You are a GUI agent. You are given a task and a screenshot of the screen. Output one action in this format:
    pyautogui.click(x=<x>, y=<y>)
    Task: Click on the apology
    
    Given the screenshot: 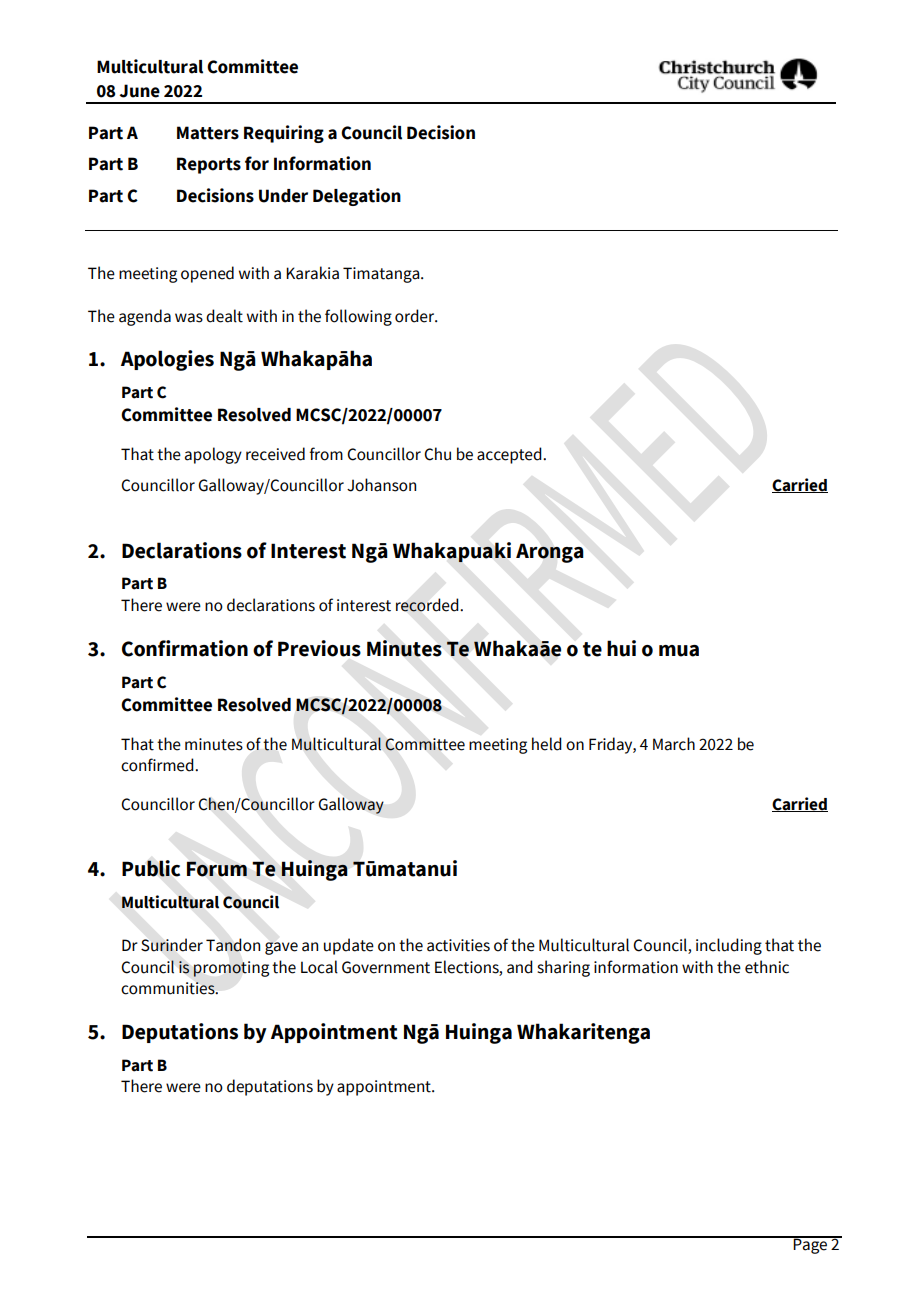 What is the action you would take?
    pyautogui.click(x=213, y=455)
